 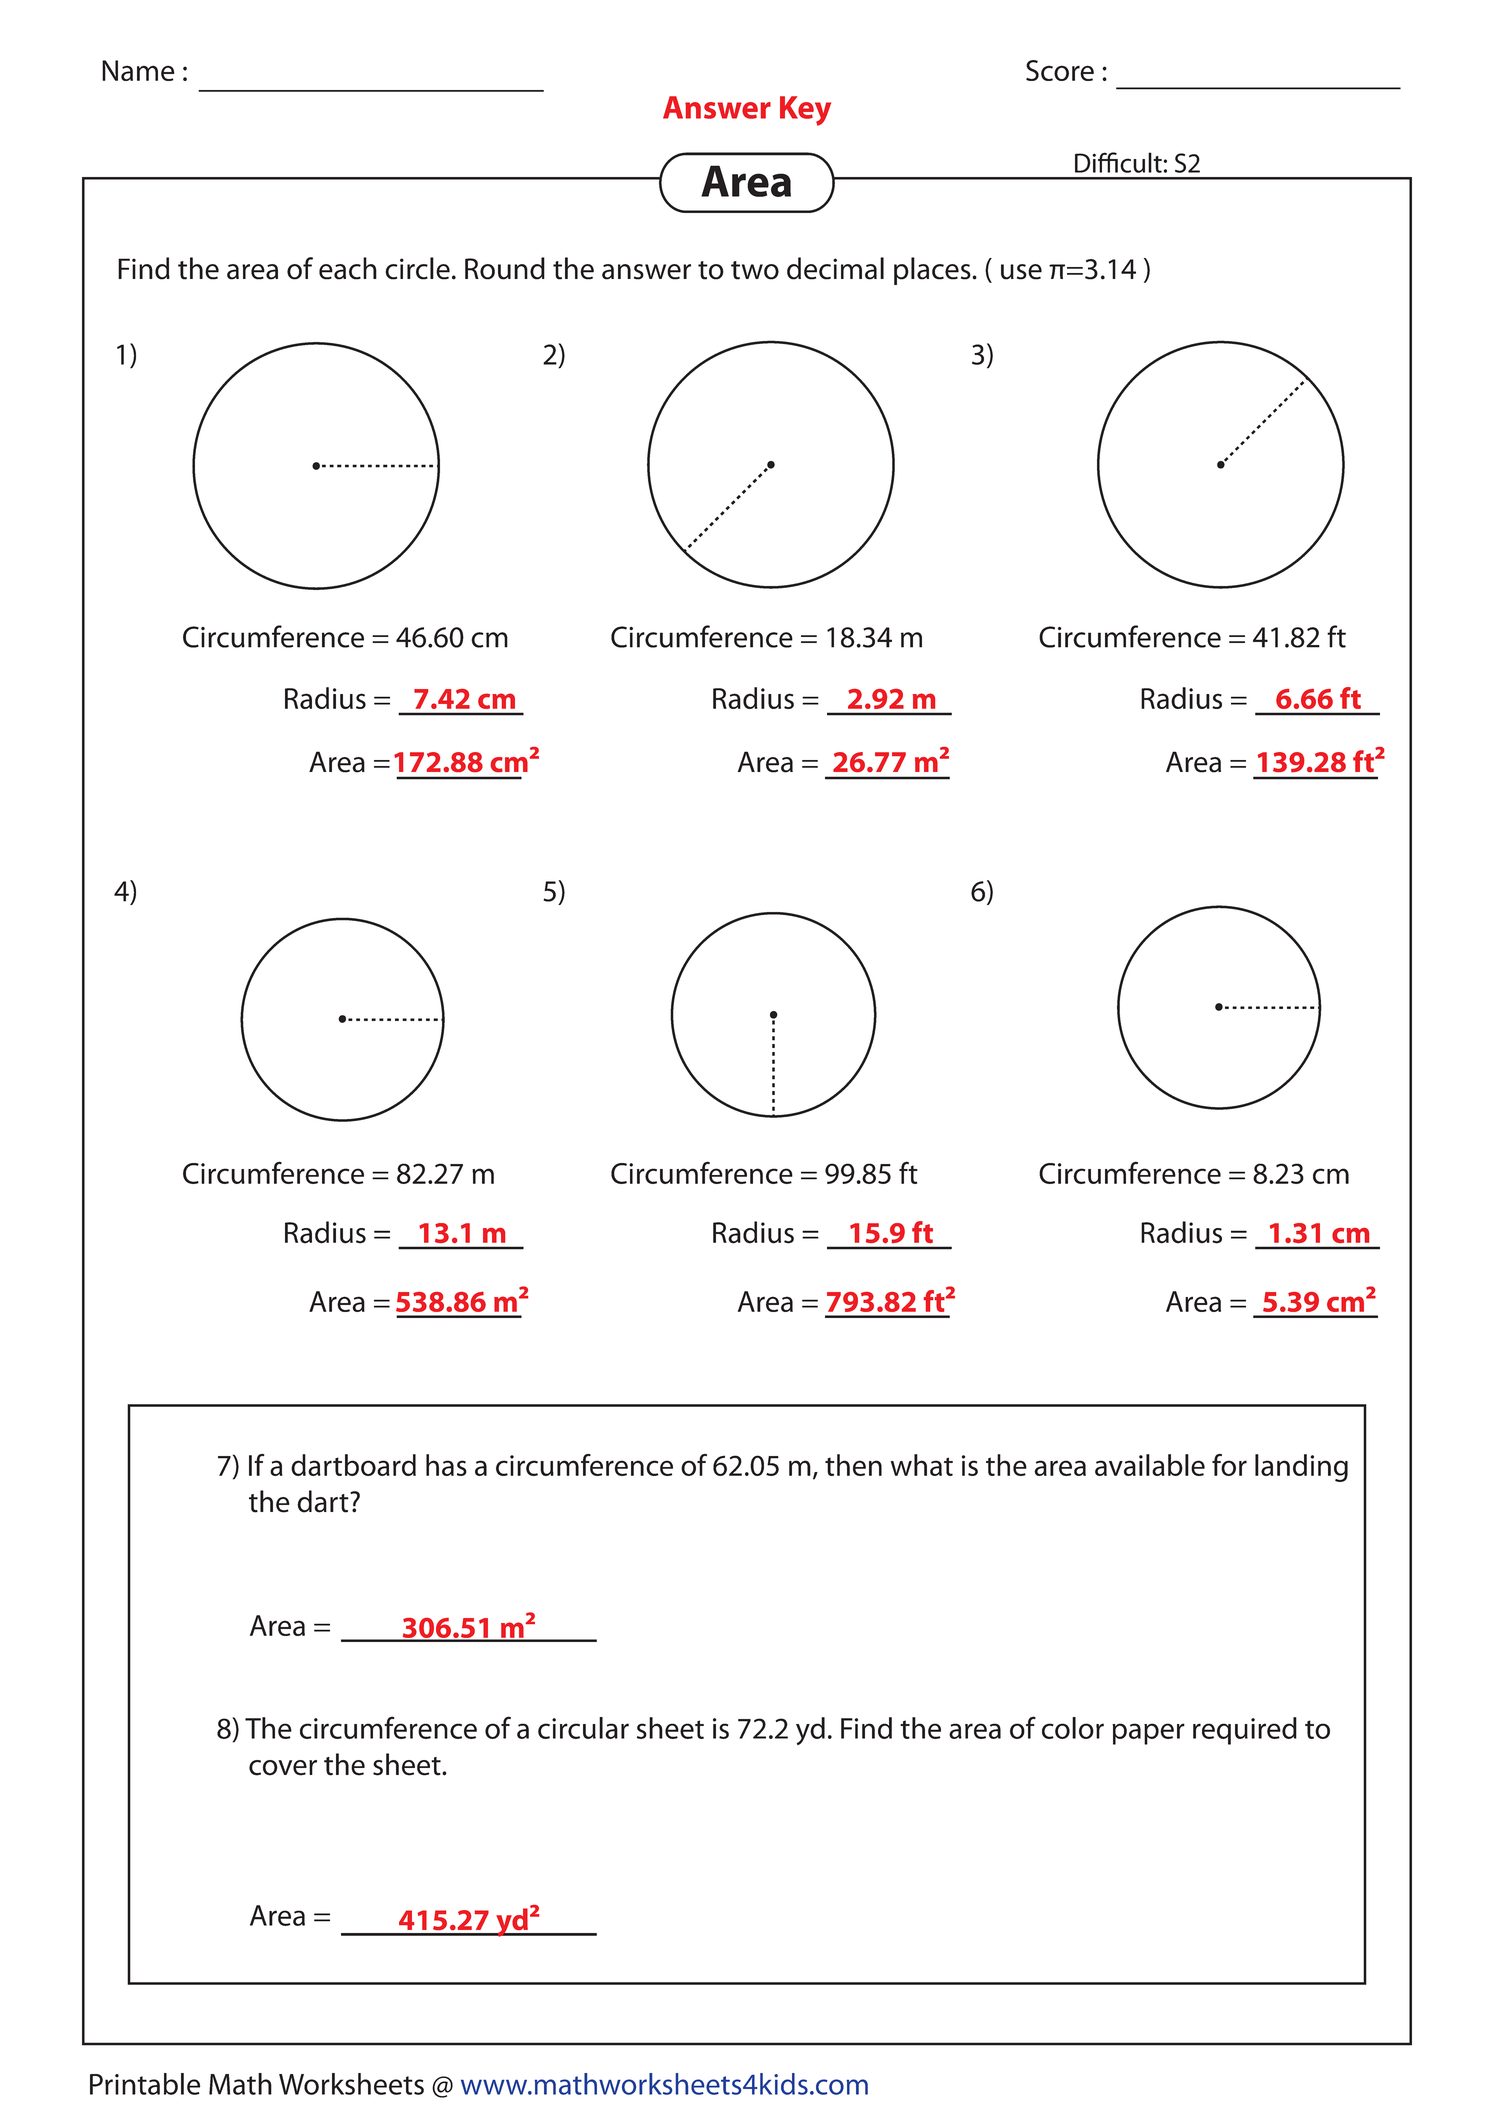 What do you see at coordinates (583, 1728) in the screenshot?
I see `circular` at bounding box center [583, 1728].
